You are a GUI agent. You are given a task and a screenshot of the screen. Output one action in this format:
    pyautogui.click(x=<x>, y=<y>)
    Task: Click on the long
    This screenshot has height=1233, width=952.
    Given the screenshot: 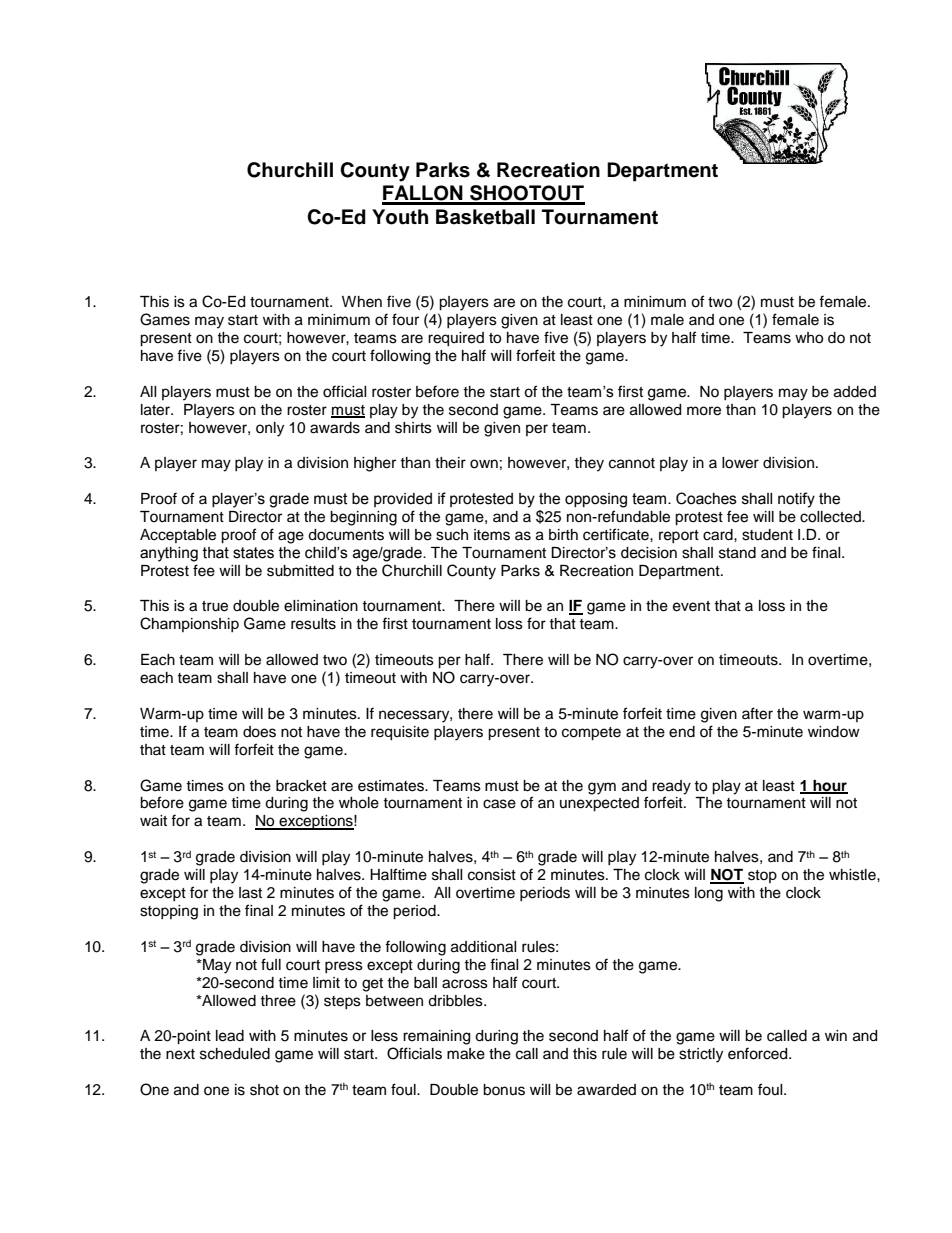 What is the action you would take?
    pyautogui.click(x=709, y=894)
